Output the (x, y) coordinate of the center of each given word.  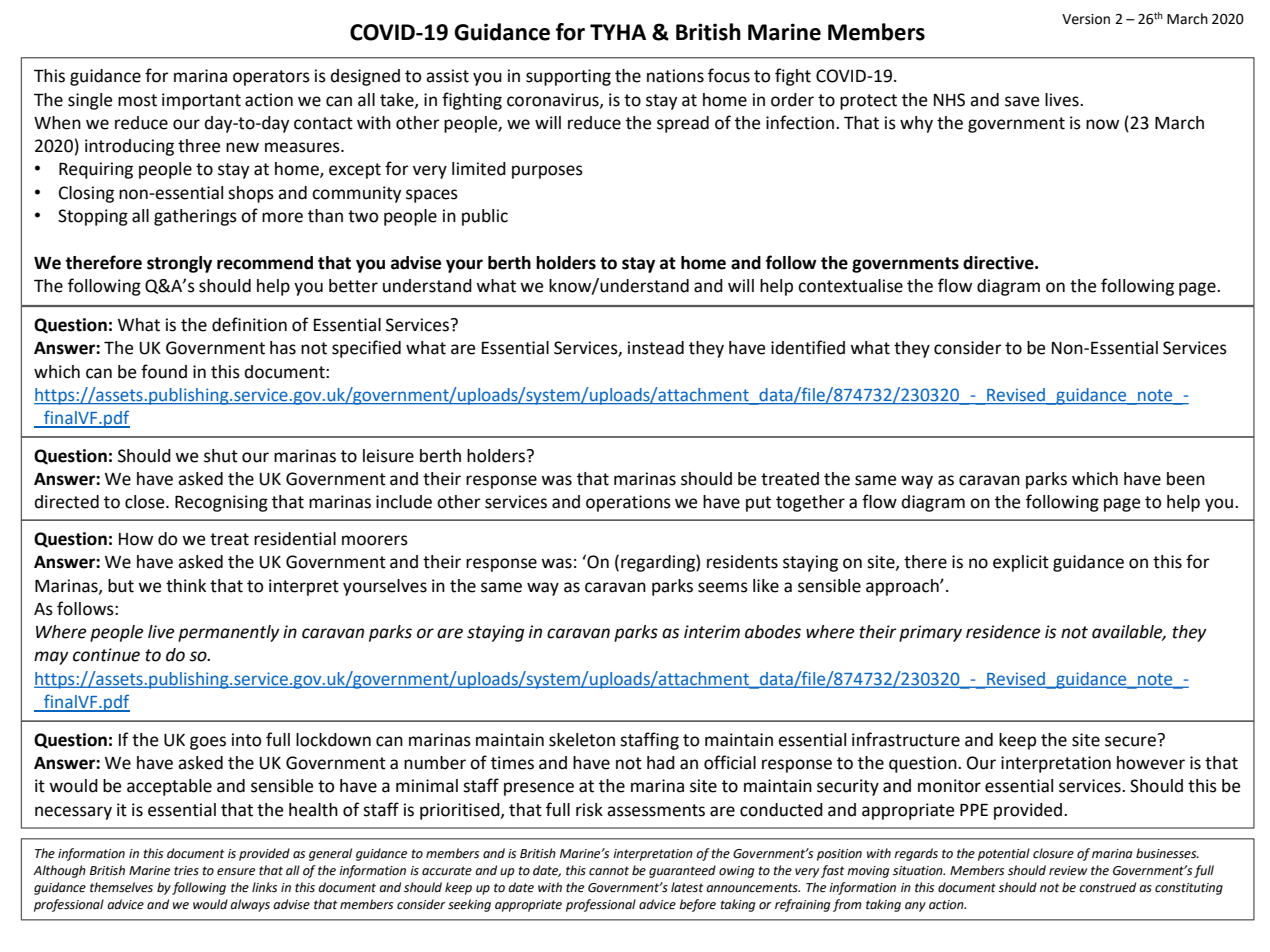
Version (1086, 19)
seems (723, 587)
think (186, 586)
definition (249, 324)
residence (1003, 632)
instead (656, 348)
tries (186, 871)
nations (675, 76)
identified (808, 347)
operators (271, 78)
